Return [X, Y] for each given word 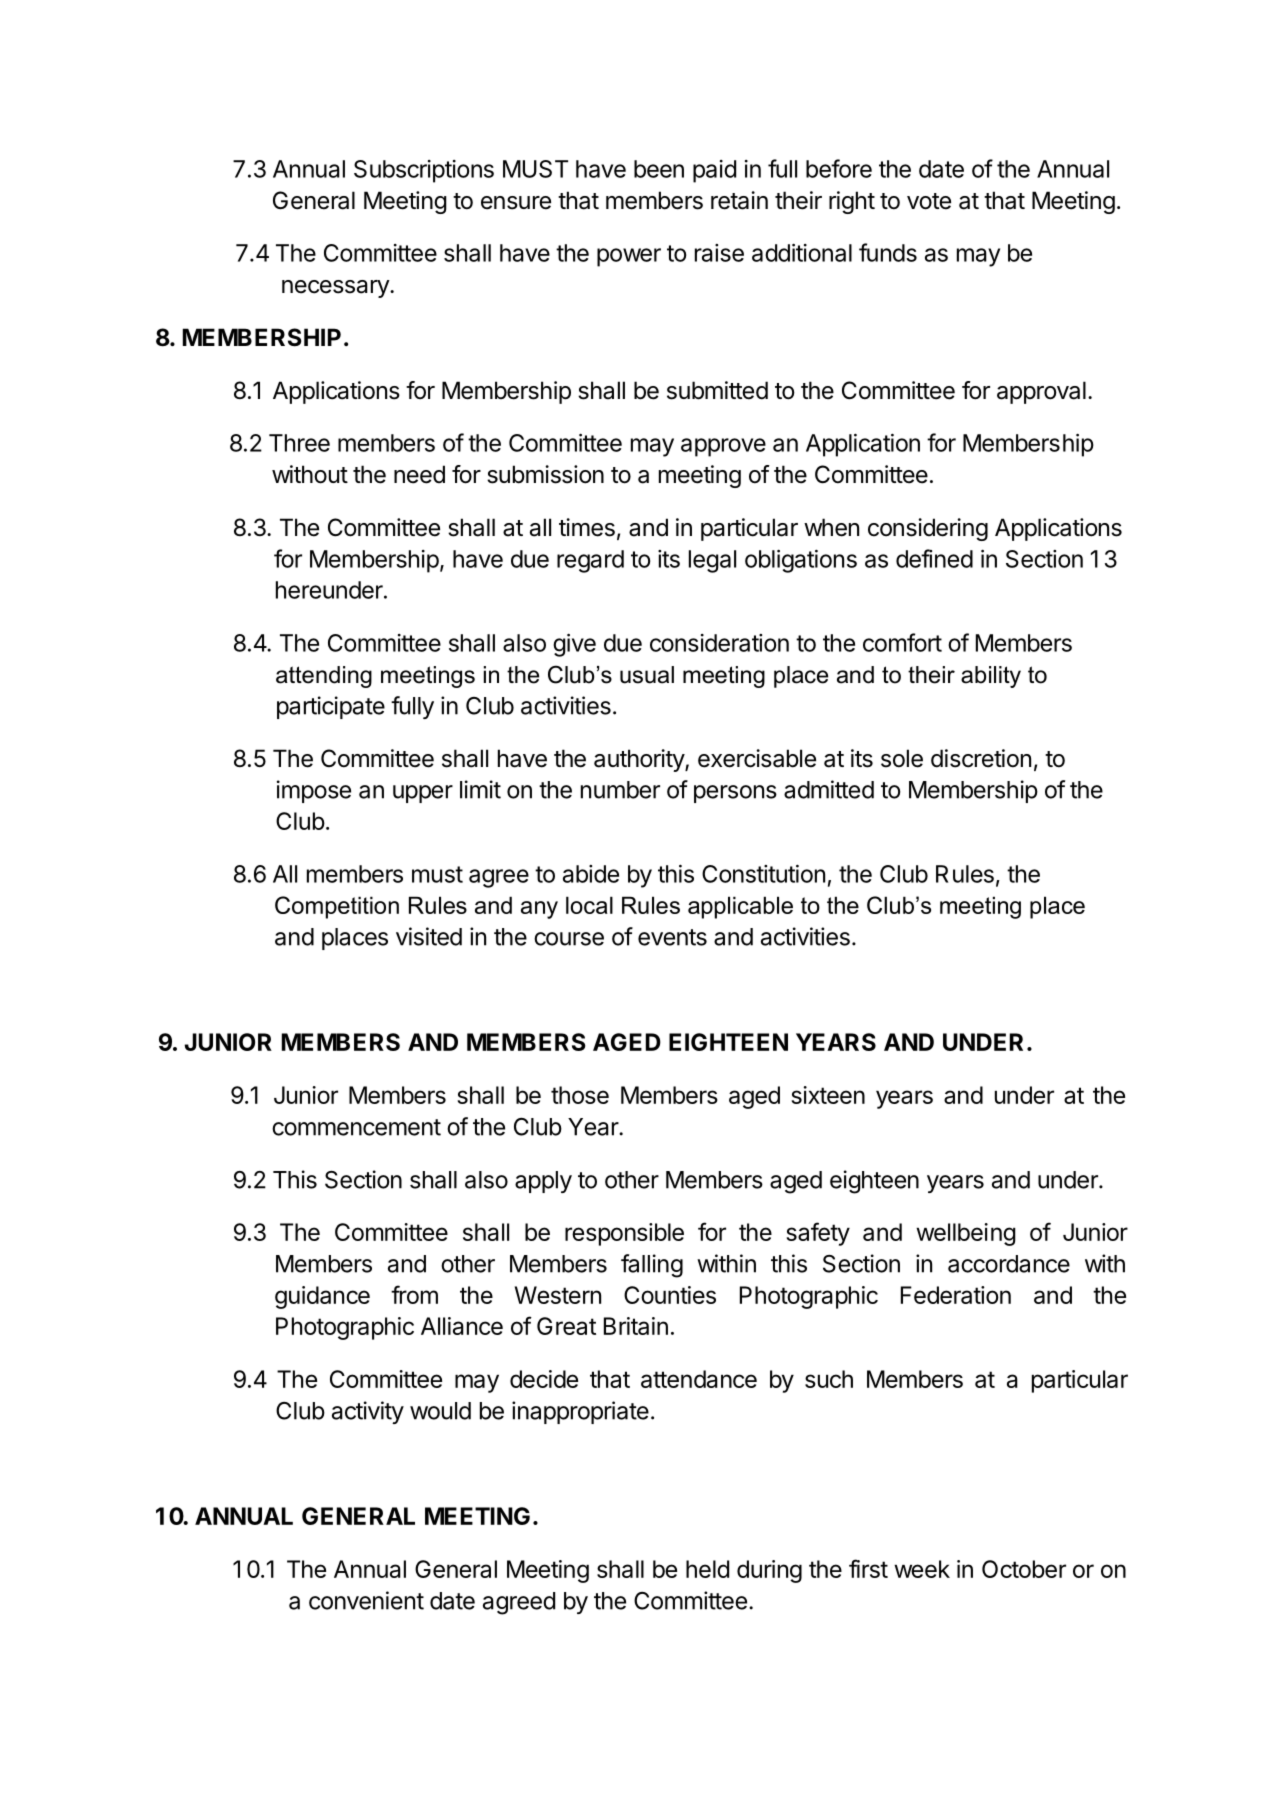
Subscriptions [424, 171]
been [659, 169]
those [580, 1095]
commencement [356, 1127]
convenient [366, 1600]
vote [929, 201]
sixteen [828, 1095]
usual [647, 675]
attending [324, 677]
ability [991, 677]
